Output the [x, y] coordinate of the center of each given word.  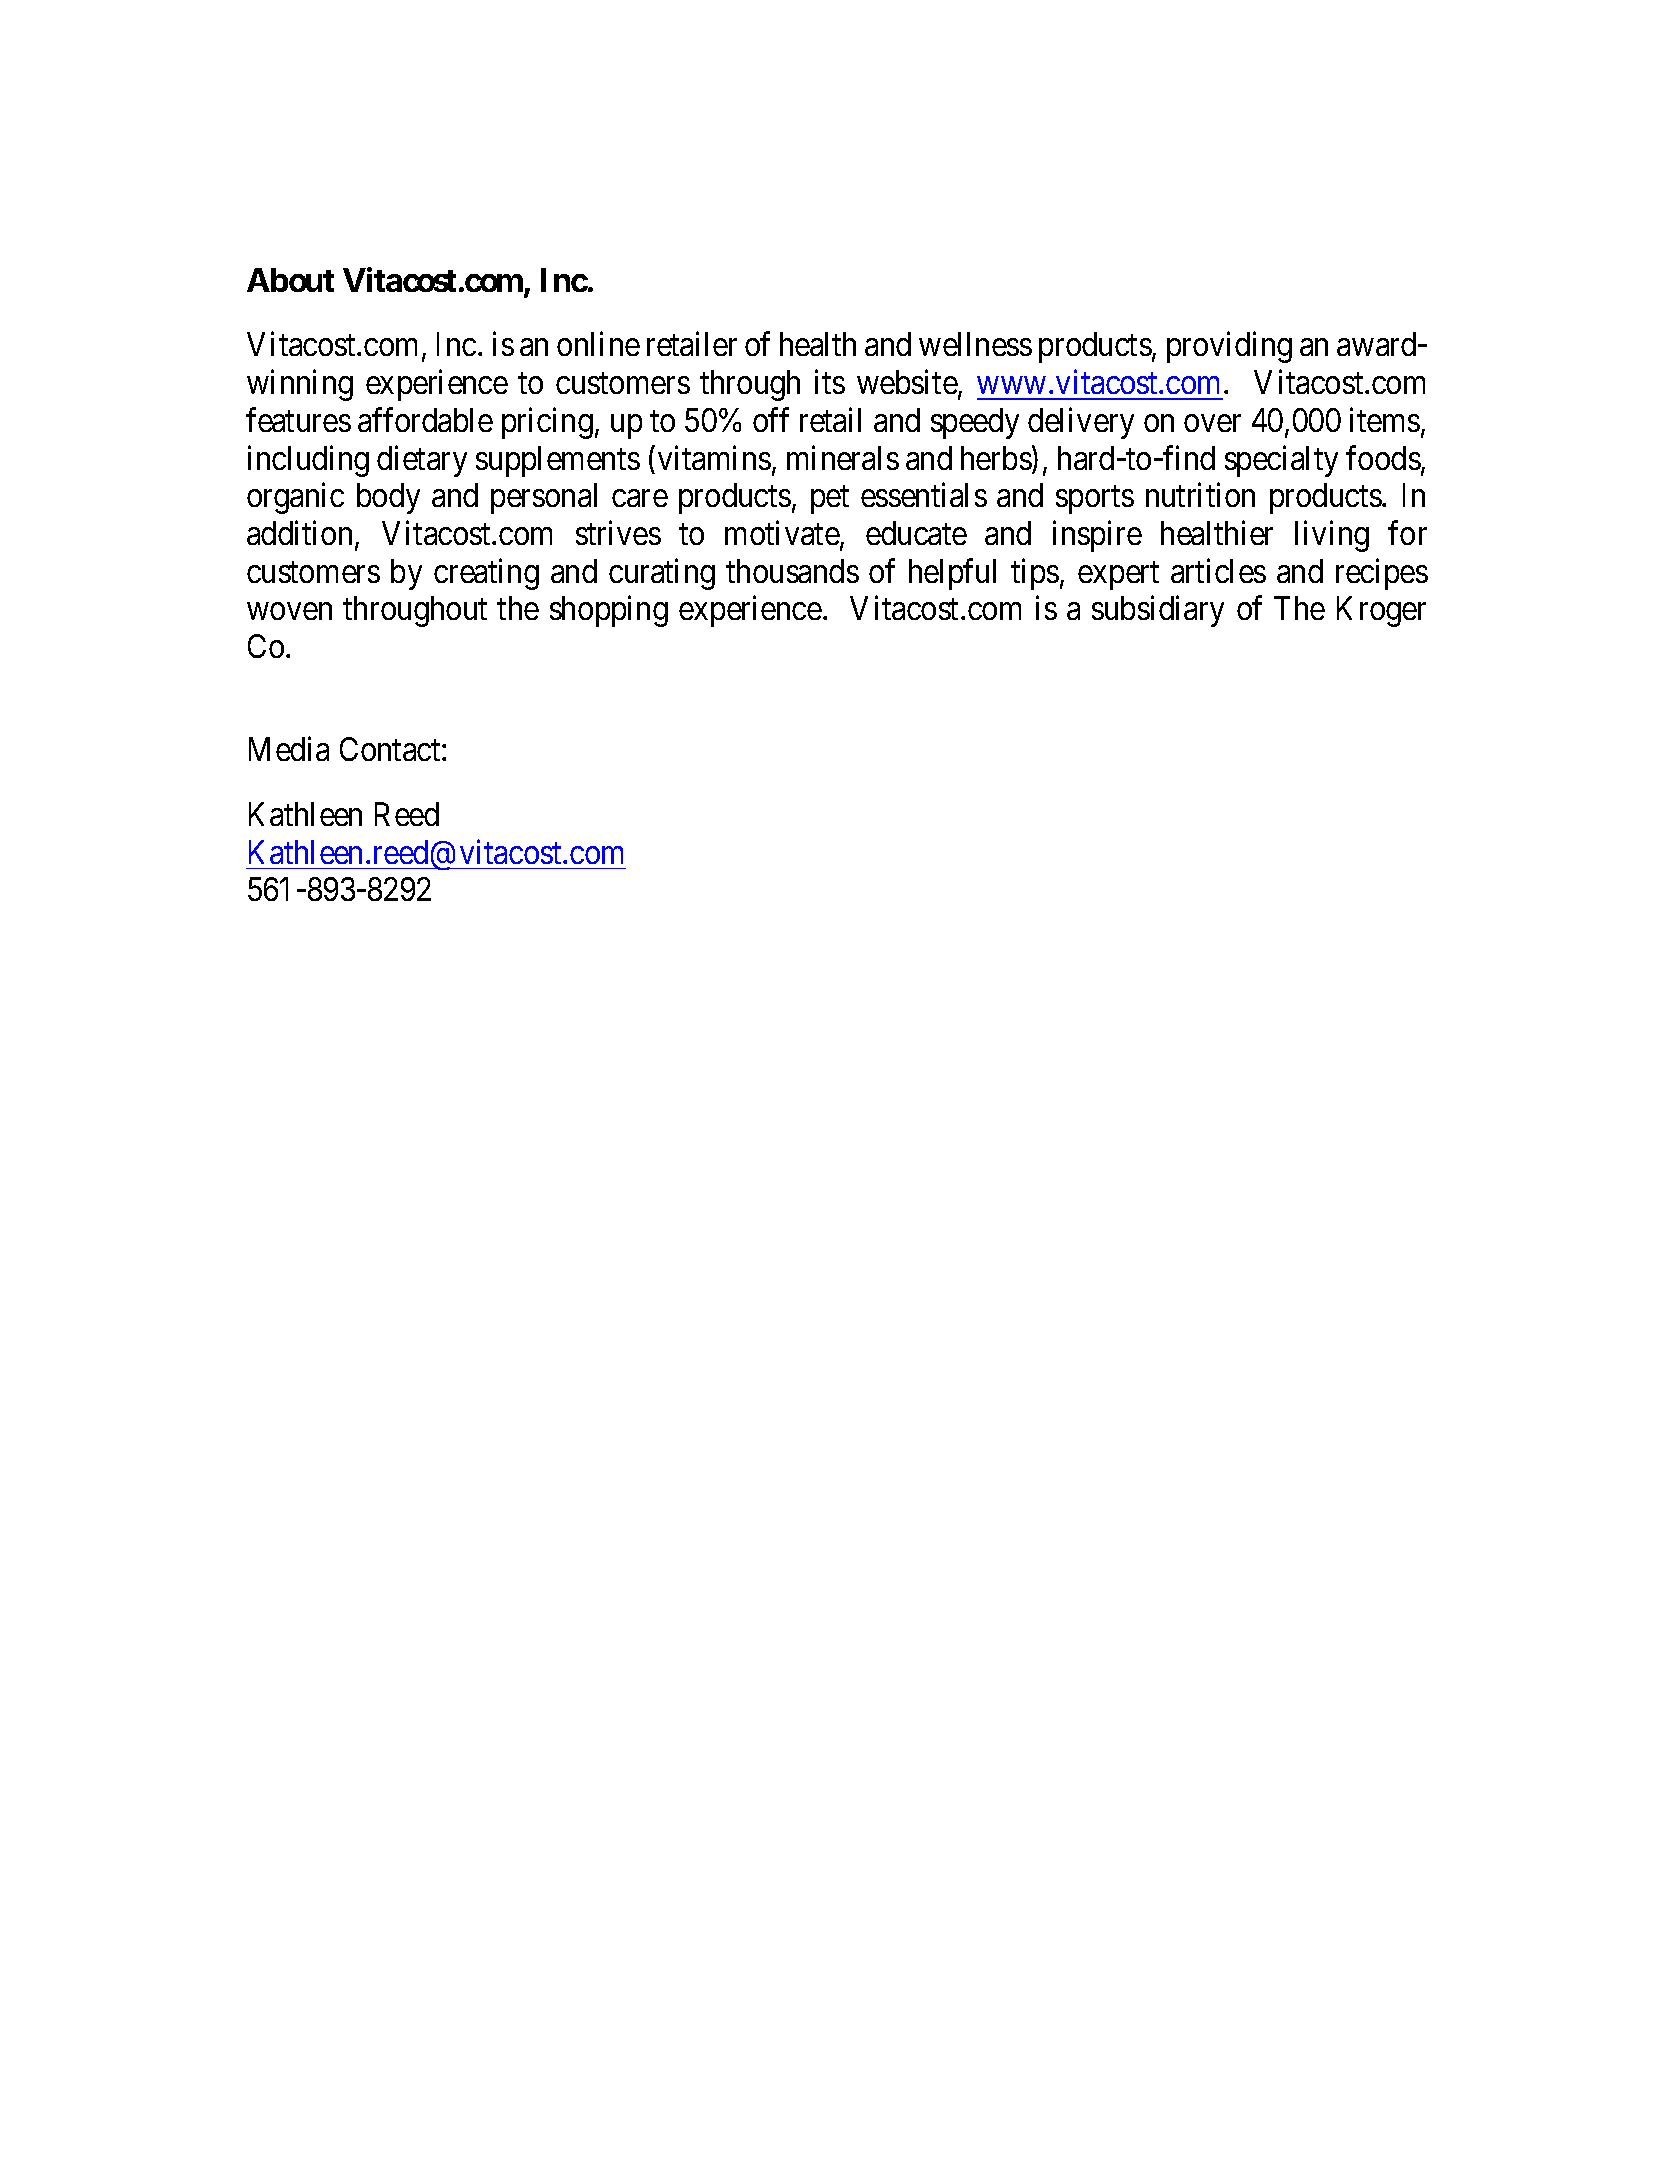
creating [486, 574]
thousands [792, 571]
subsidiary [1158, 611]
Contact [391, 749]
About [290, 280]
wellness [975, 344]
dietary [422, 461]
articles [1218, 570]
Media [289, 749]
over [1212, 423]
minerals [843, 457]
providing [1229, 347]
